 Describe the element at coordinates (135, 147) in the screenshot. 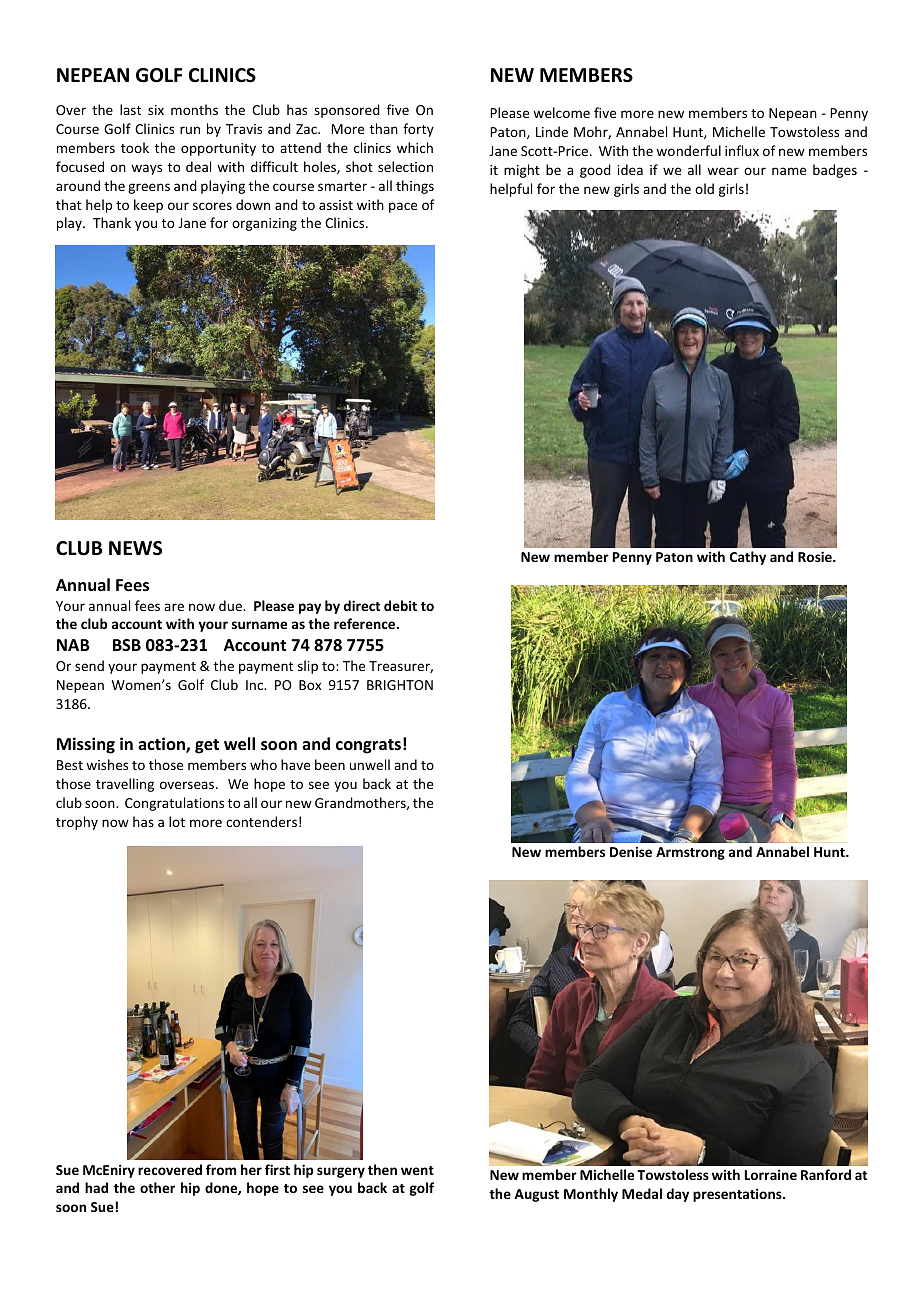

I see `took` at that location.
